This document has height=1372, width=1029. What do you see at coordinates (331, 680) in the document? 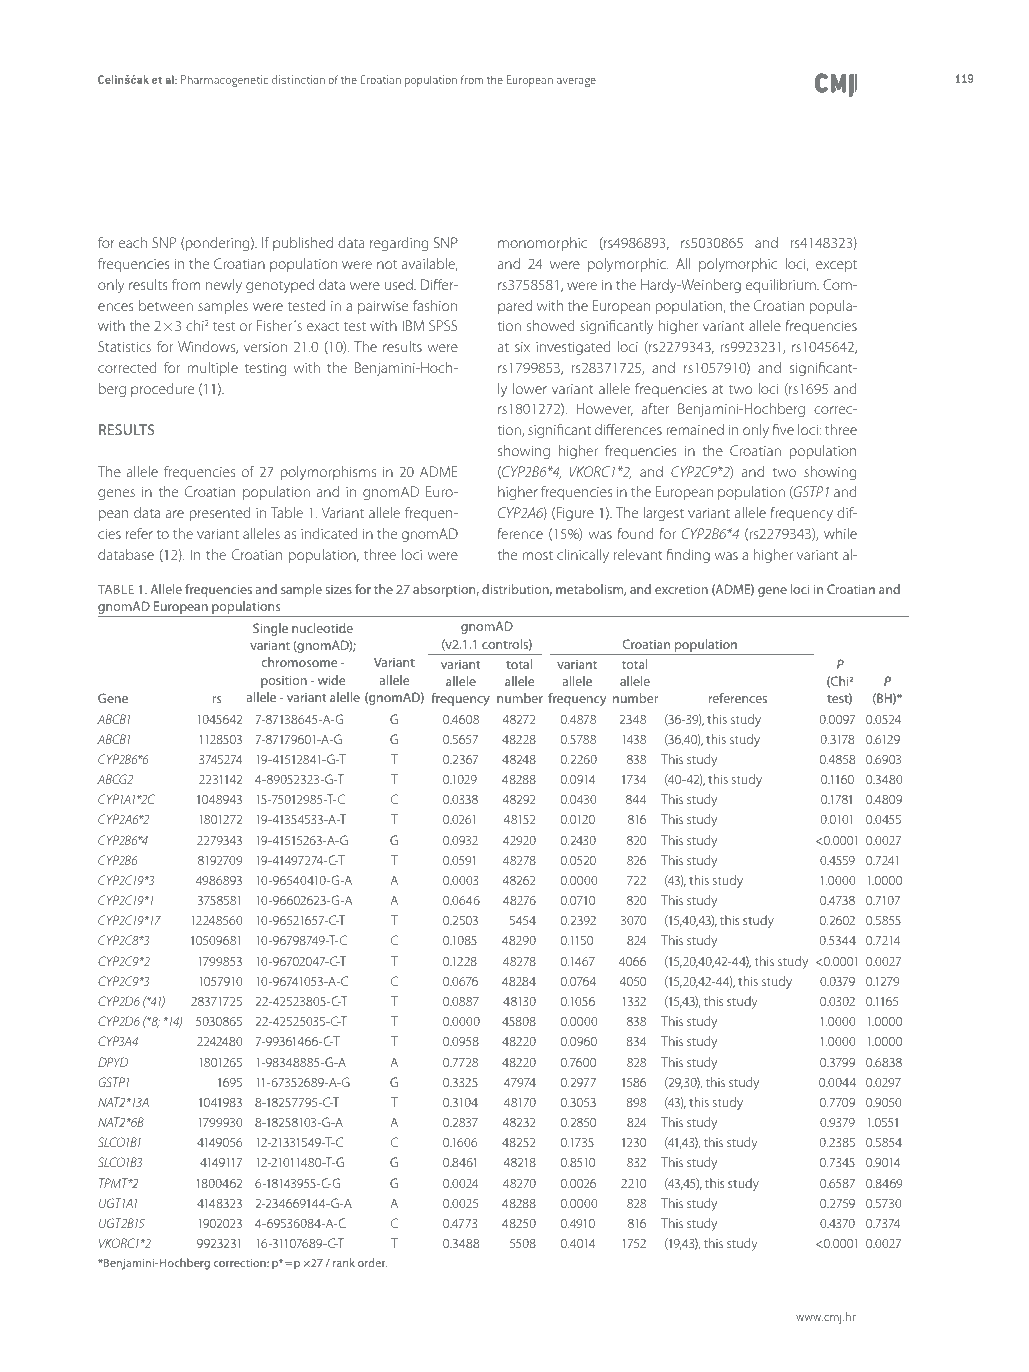
I see `wide` at bounding box center [331, 680].
